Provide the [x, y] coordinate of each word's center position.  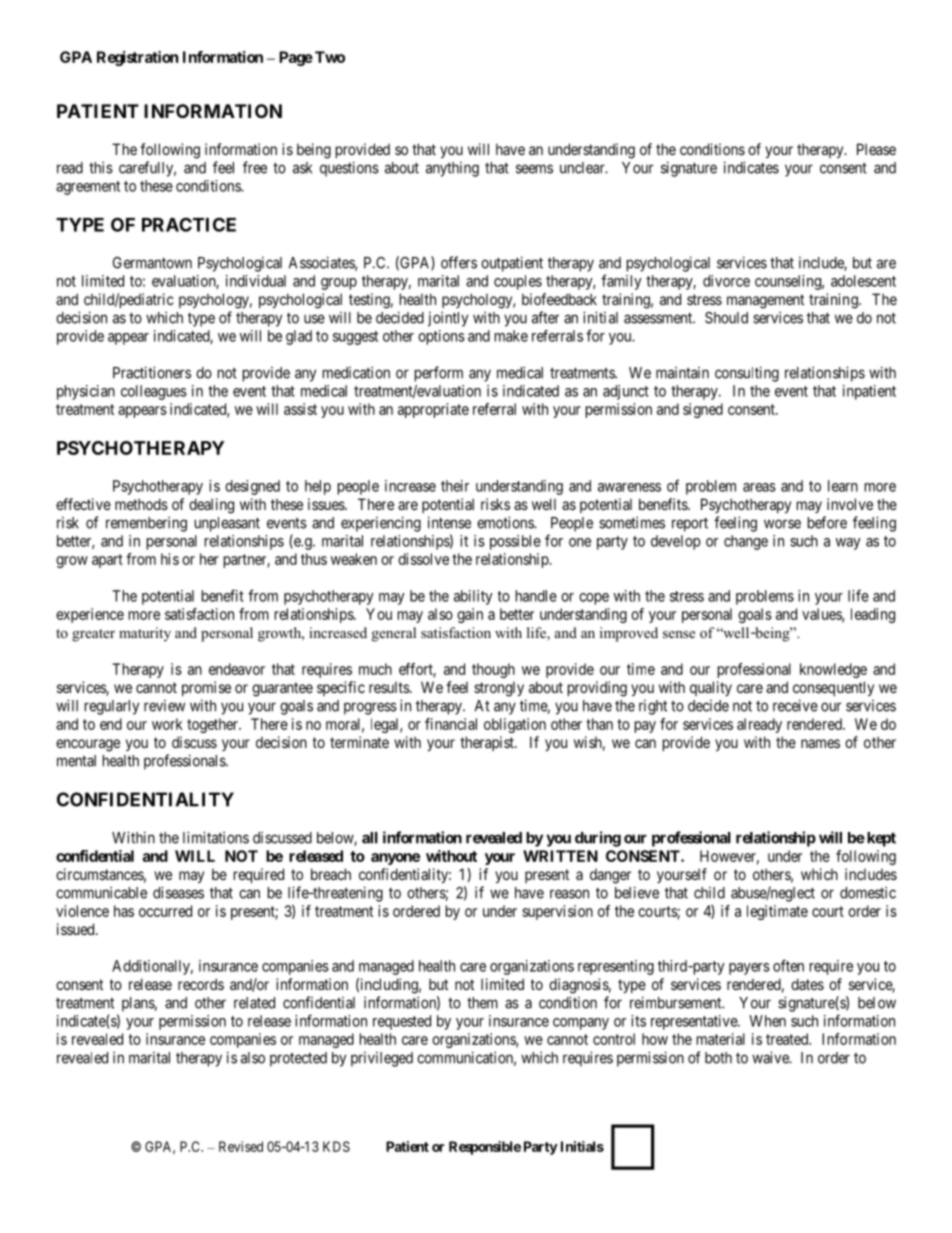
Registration [137, 58]
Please [876, 149]
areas [759, 487]
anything [452, 169]
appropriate [433, 410]
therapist [488, 743]
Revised [241, 1146]
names [820, 743]
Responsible [485, 1148]
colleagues [154, 392]
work [167, 724]
